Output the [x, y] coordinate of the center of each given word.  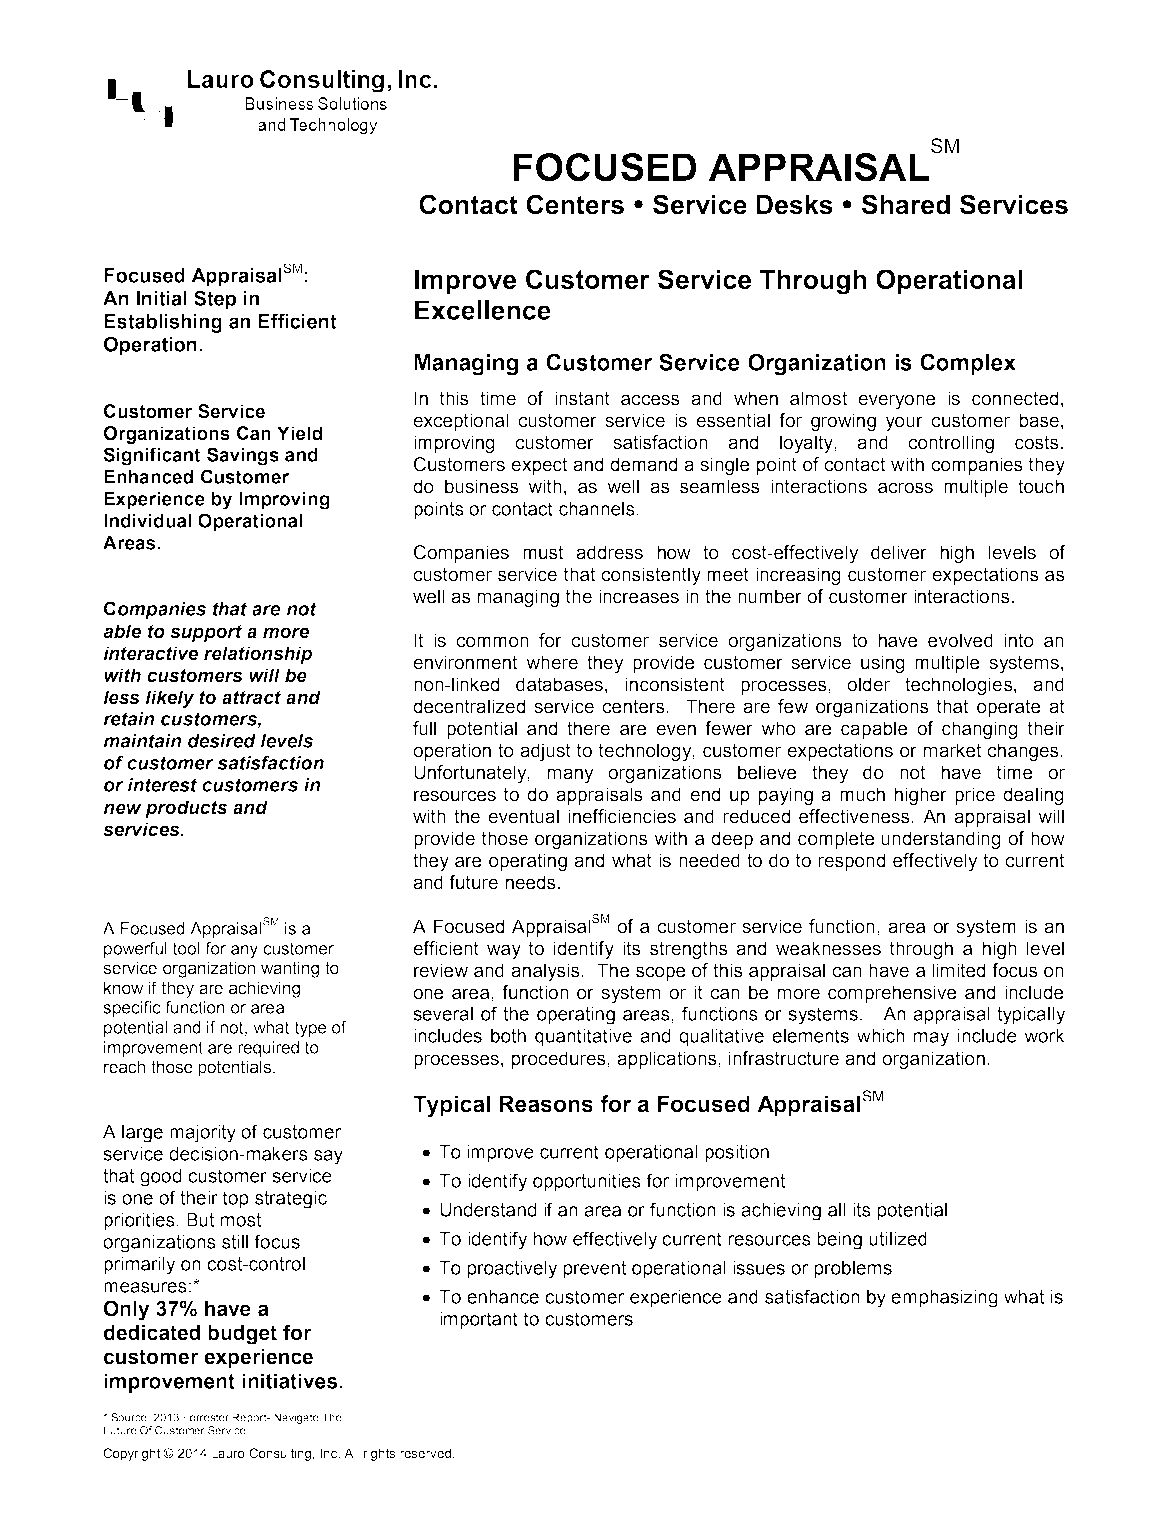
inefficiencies [622, 816]
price [975, 796]
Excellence [483, 310]
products [186, 809]
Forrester [206, 1417]
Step [215, 300]
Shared [906, 204]
